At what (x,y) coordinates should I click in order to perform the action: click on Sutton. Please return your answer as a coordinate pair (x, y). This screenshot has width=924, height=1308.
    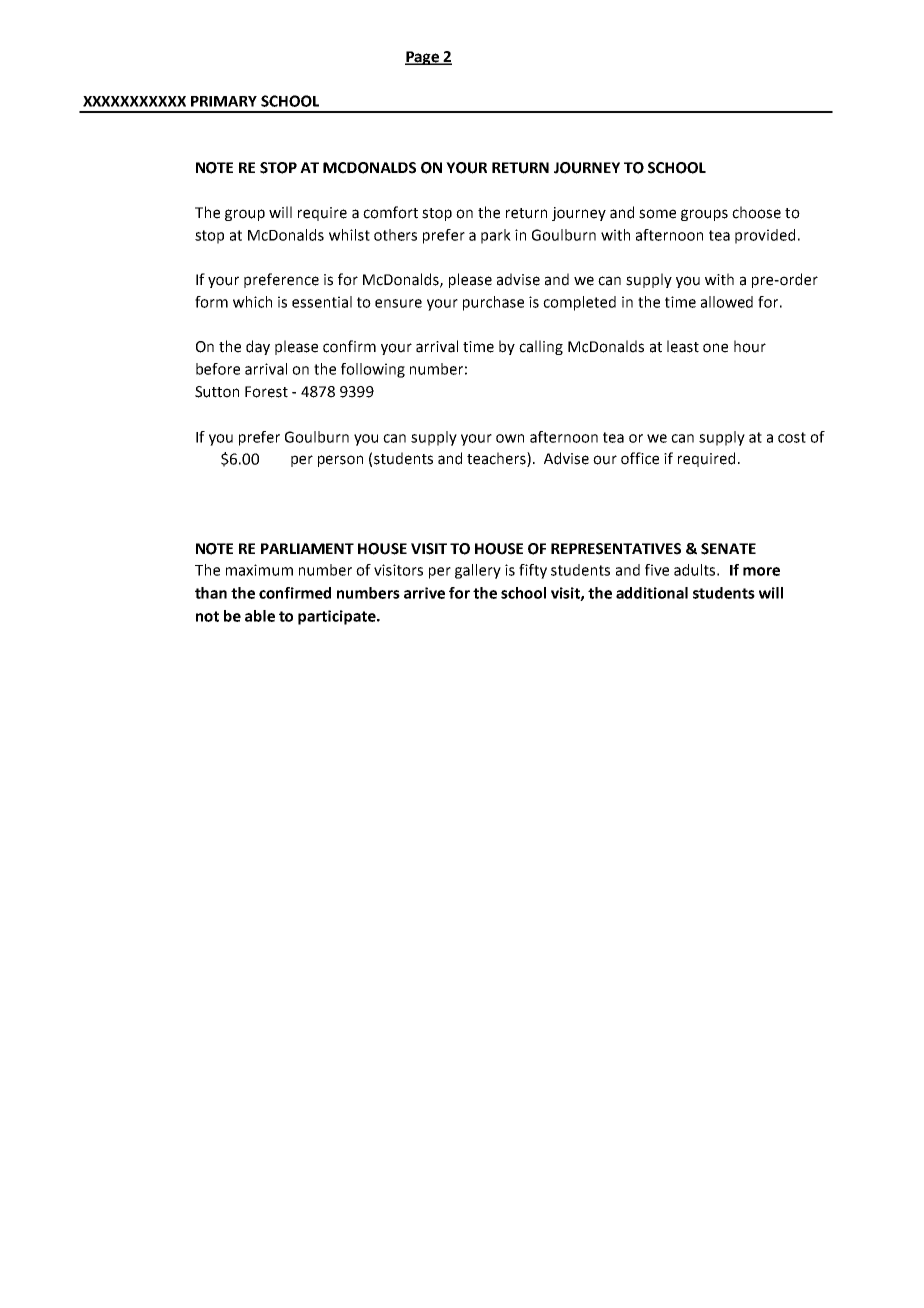
    Looking at the image, I should click on (217, 392).
